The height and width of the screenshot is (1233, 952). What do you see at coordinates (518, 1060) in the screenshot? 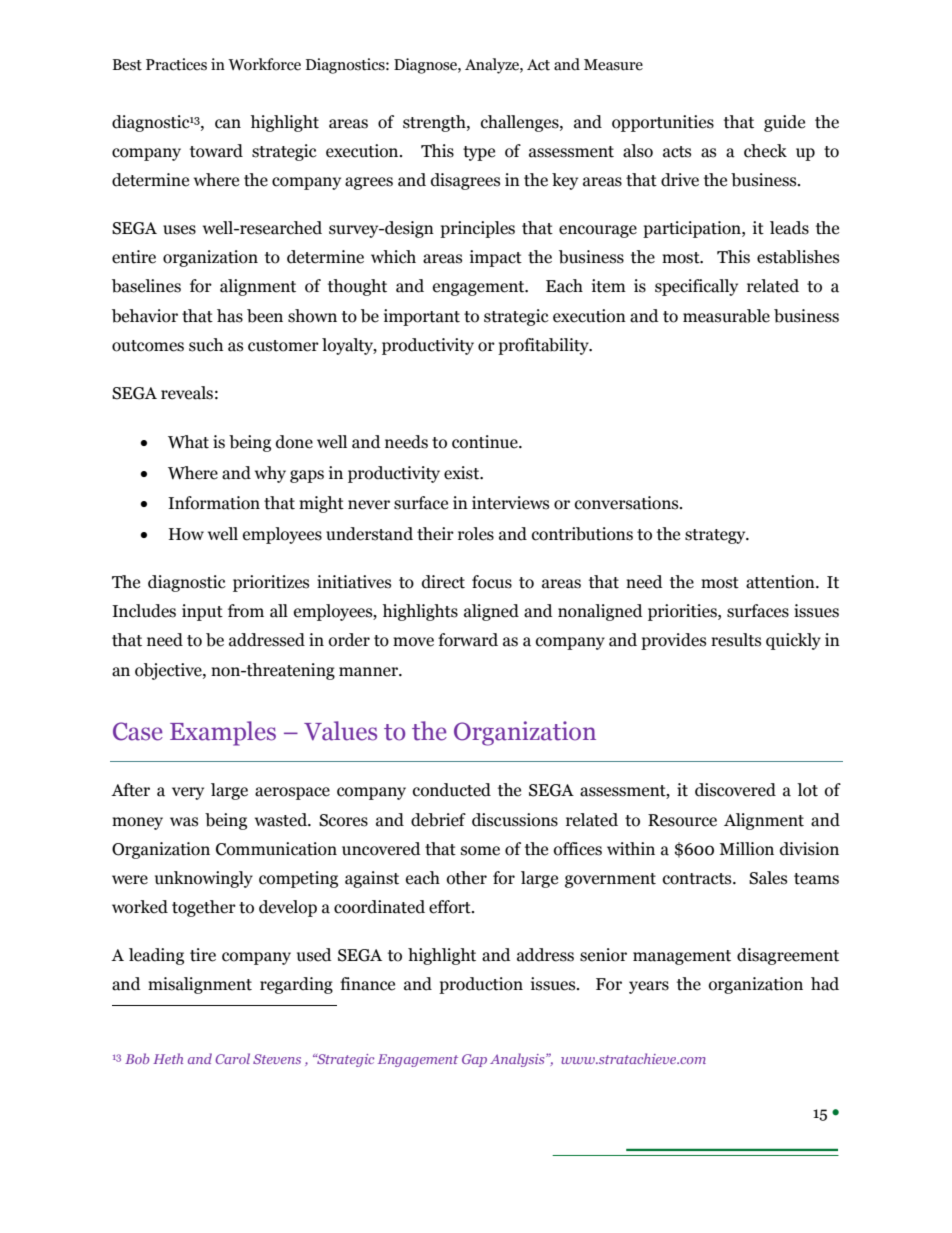
I see `Analysis` at bounding box center [518, 1060].
